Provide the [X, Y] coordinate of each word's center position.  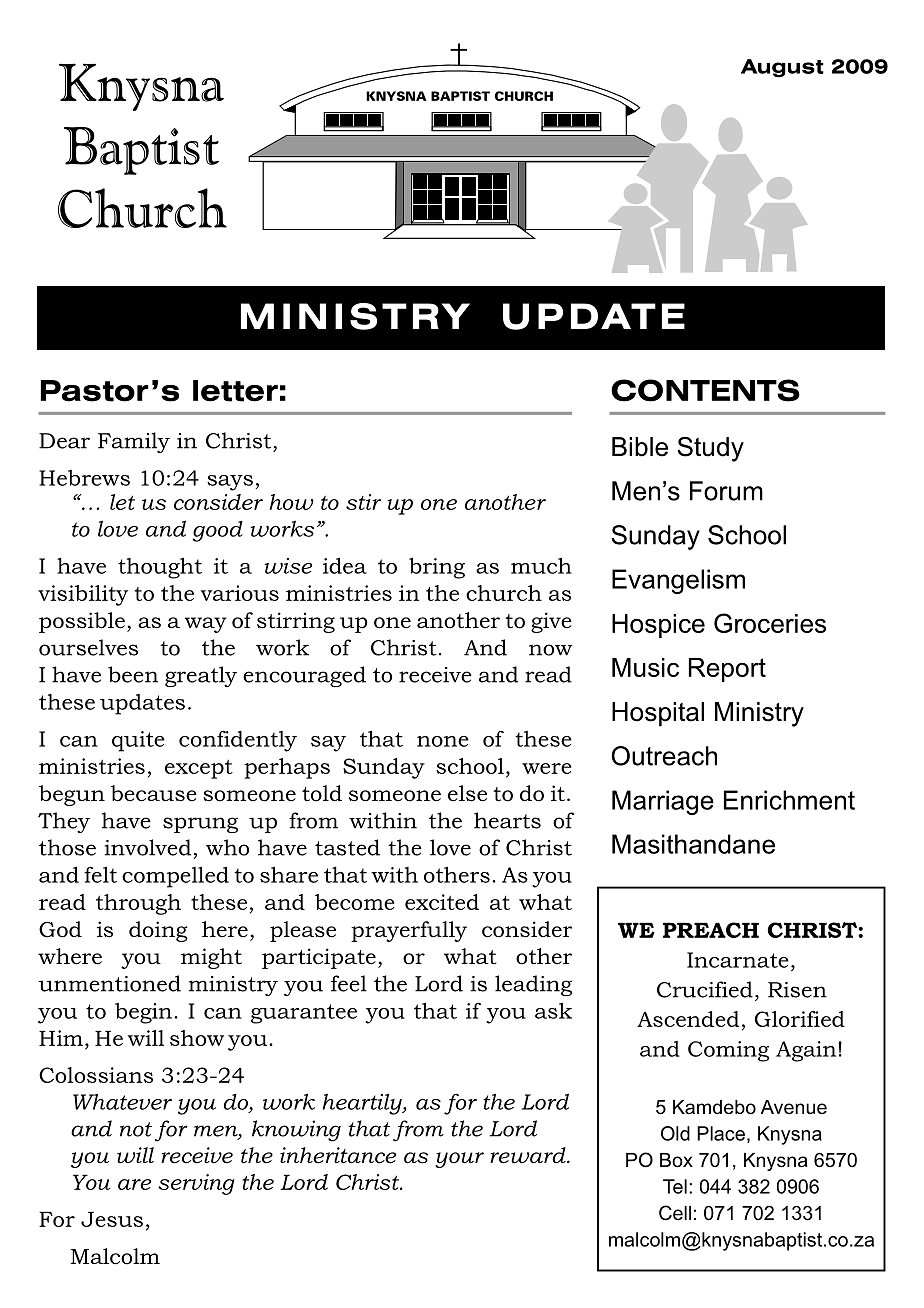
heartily [363, 1104]
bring [437, 568]
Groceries [770, 623]
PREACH [711, 930]
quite [138, 741]
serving [196, 1184]
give [551, 622]
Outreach [664, 756]
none [443, 741]
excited [442, 902]
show [197, 1038]
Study [710, 449]
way [206, 625]
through [138, 904]
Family [134, 442]
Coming [728, 1051]
